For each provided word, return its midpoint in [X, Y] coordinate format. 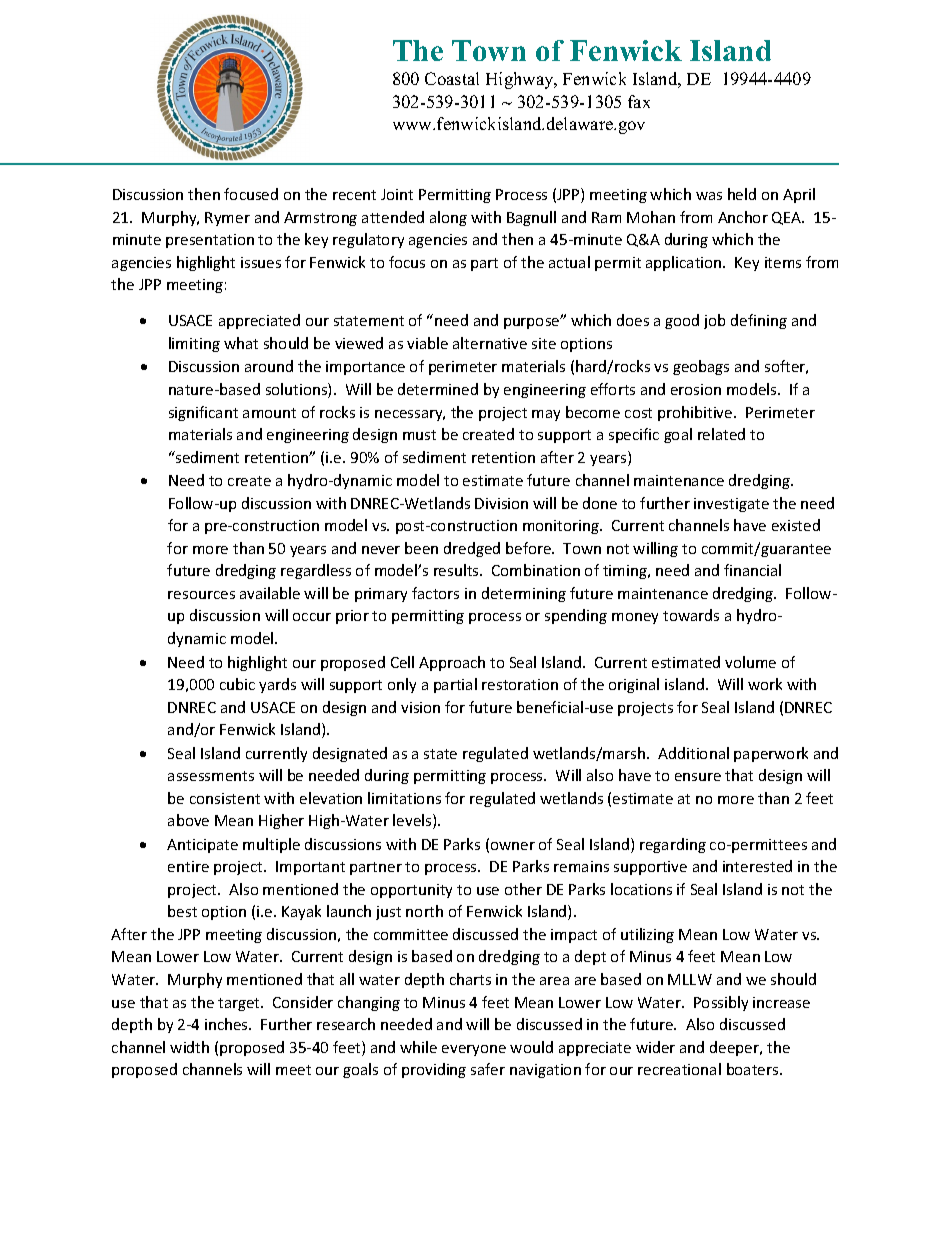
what [241, 343]
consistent [225, 798]
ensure [698, 777]
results [457, 570]
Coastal [452, 78]
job [714, 321]
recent [354, 195]
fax [639, 101]
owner [513, 846]
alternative [490, 343]
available [270, 593]
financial [752, 570]
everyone [474, 1050]
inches [227, 1024]
